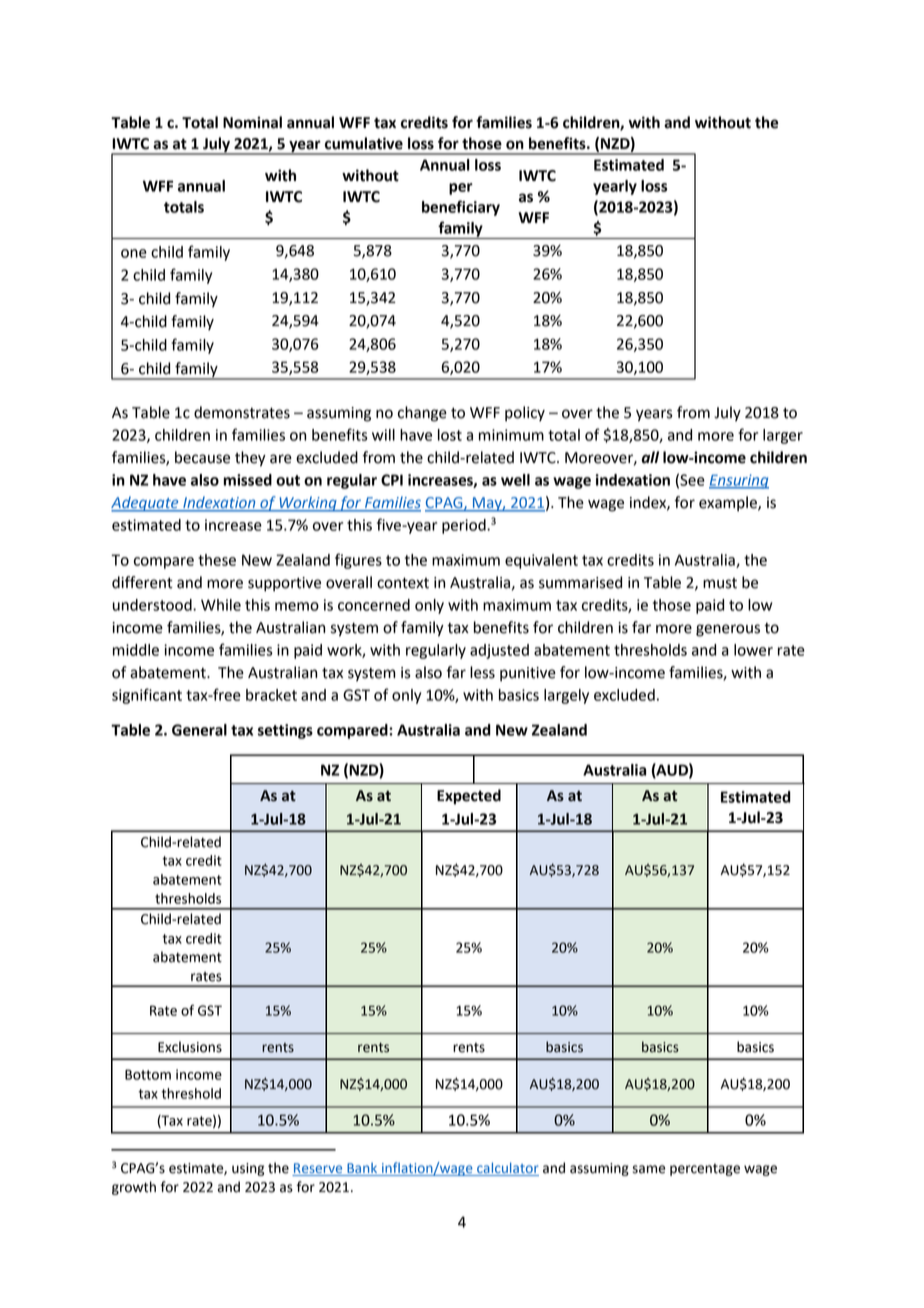 This screenshot has width=924, height=1308. I want to click on percentage, so click(705, 1170).
